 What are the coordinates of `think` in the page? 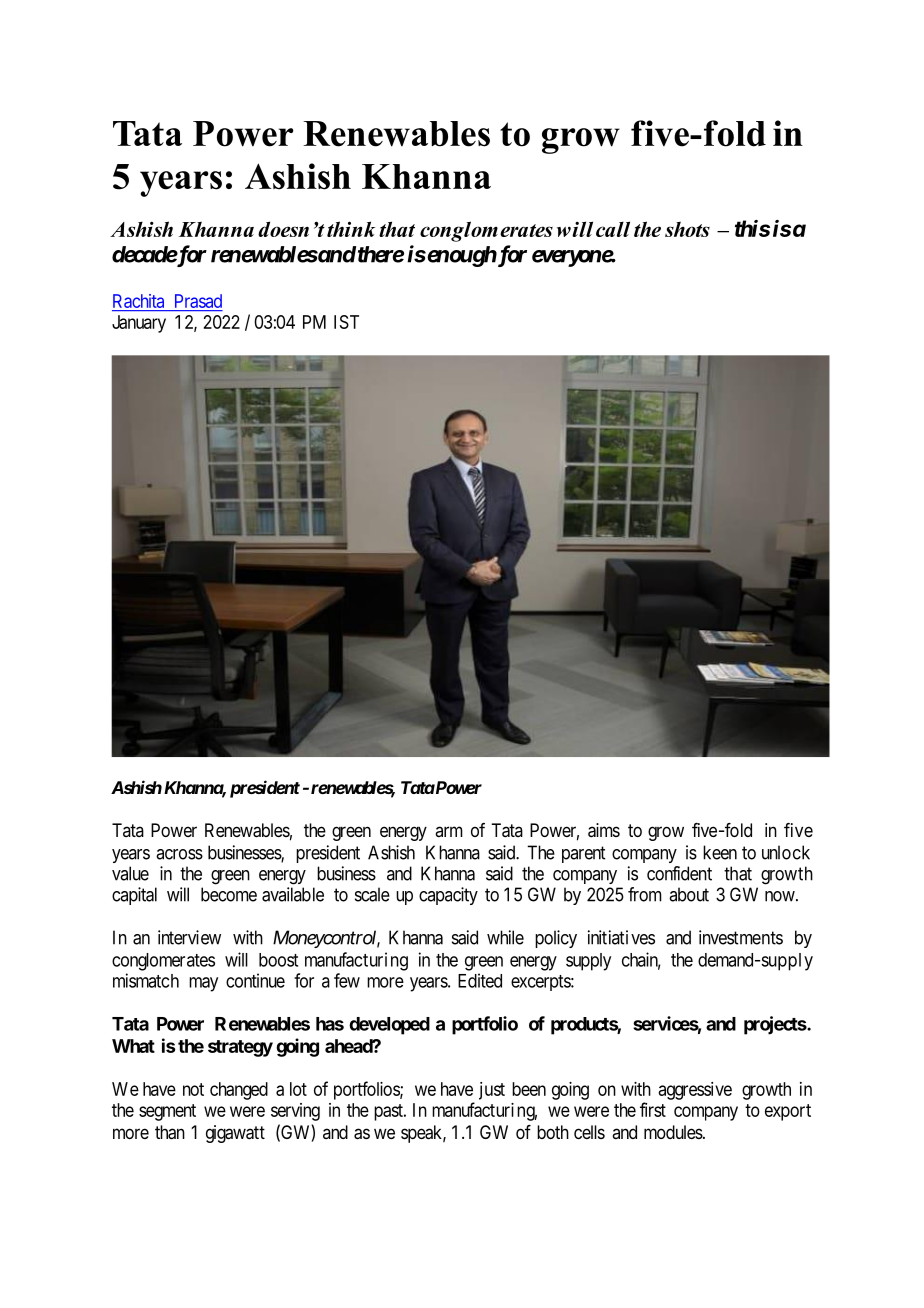 It's located at (351, 229).
